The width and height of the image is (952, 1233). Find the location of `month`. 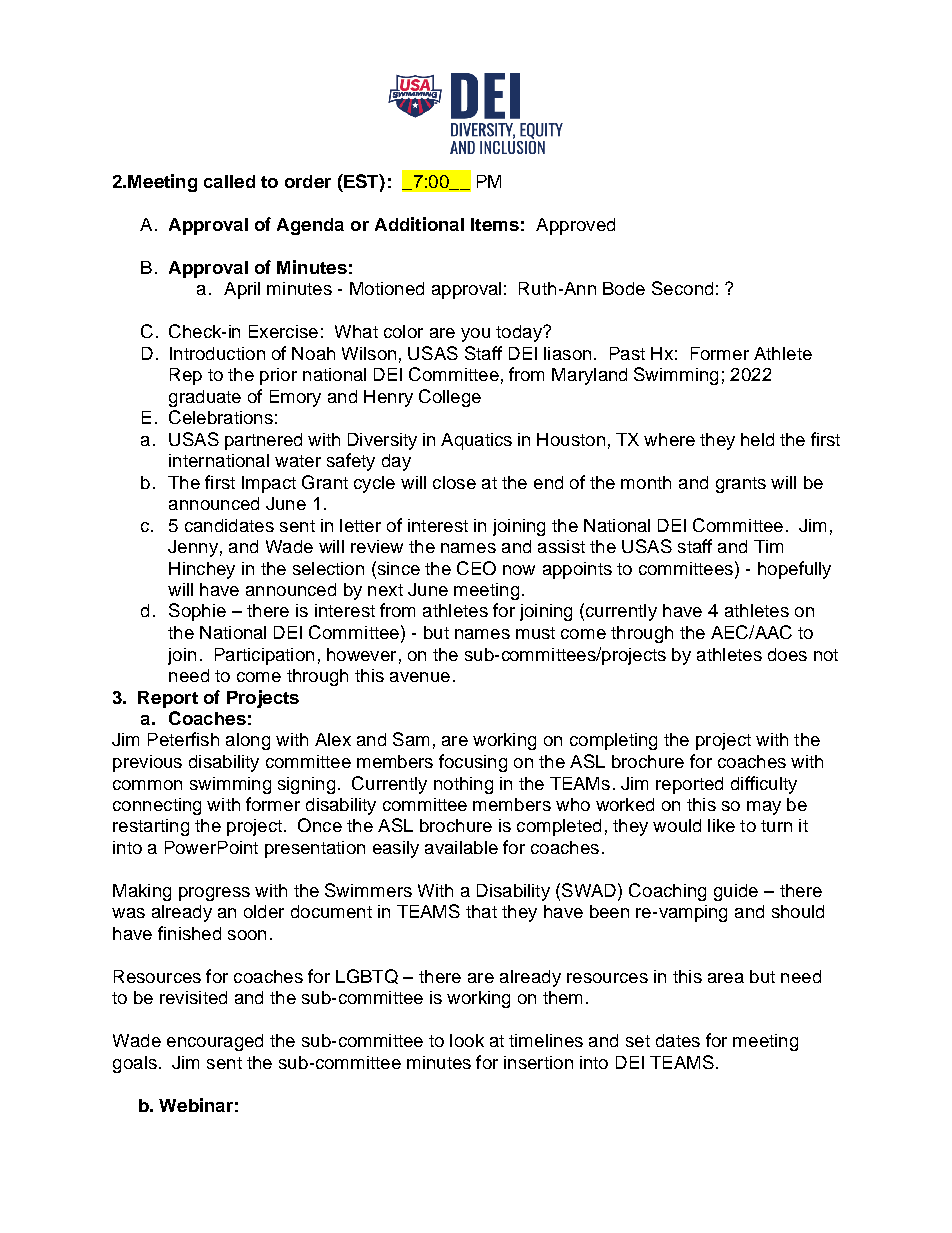

month is located at coordinates (646, 482).
